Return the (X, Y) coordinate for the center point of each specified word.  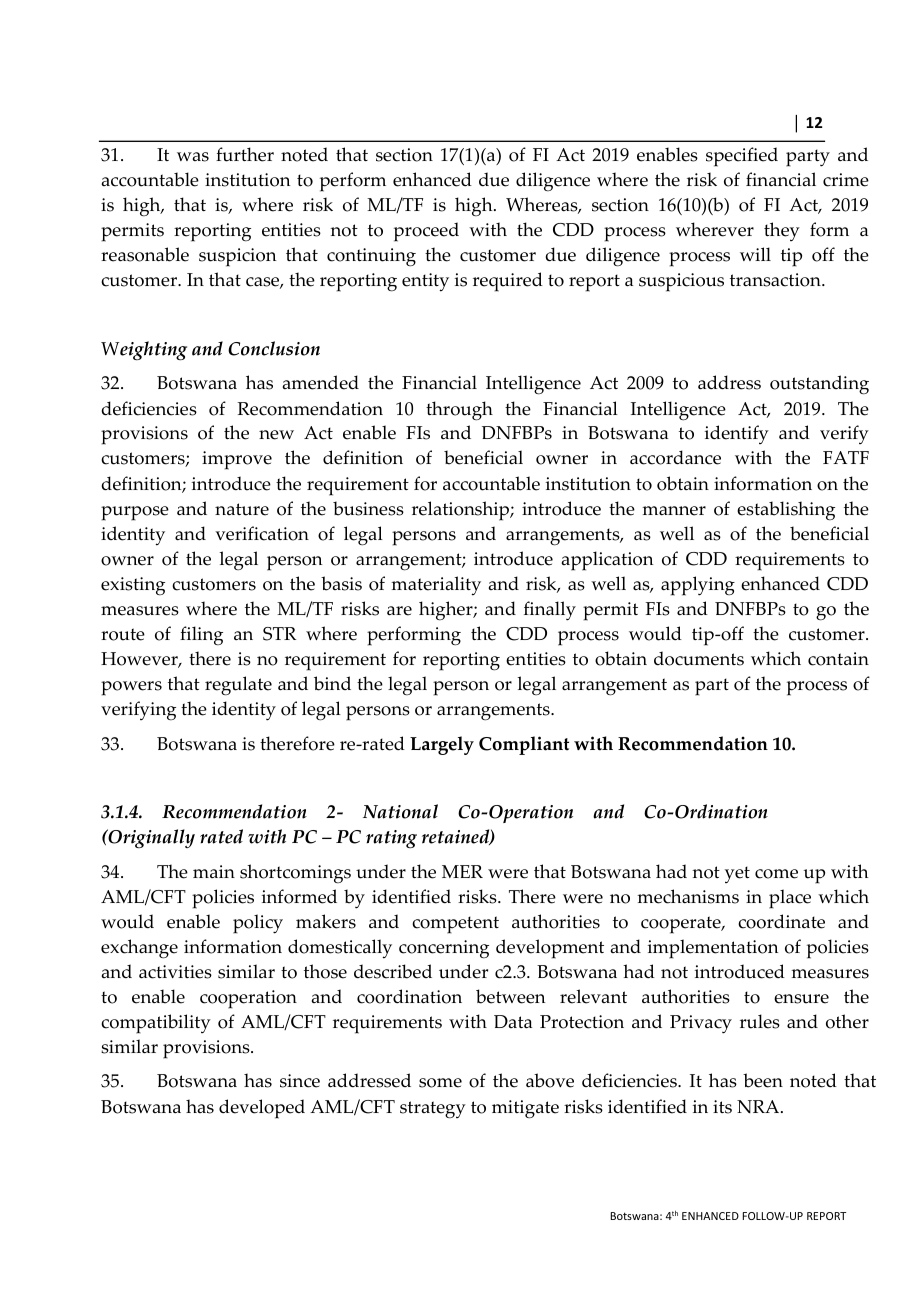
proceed (426, 232)
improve (237, 460)
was (193, 157)
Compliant (524, 745)
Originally (150, 838)
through (459, 411)
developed (262, 1109)
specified (742, 157)
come (776, 874)
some (440, 1083)
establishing (786, 511)
